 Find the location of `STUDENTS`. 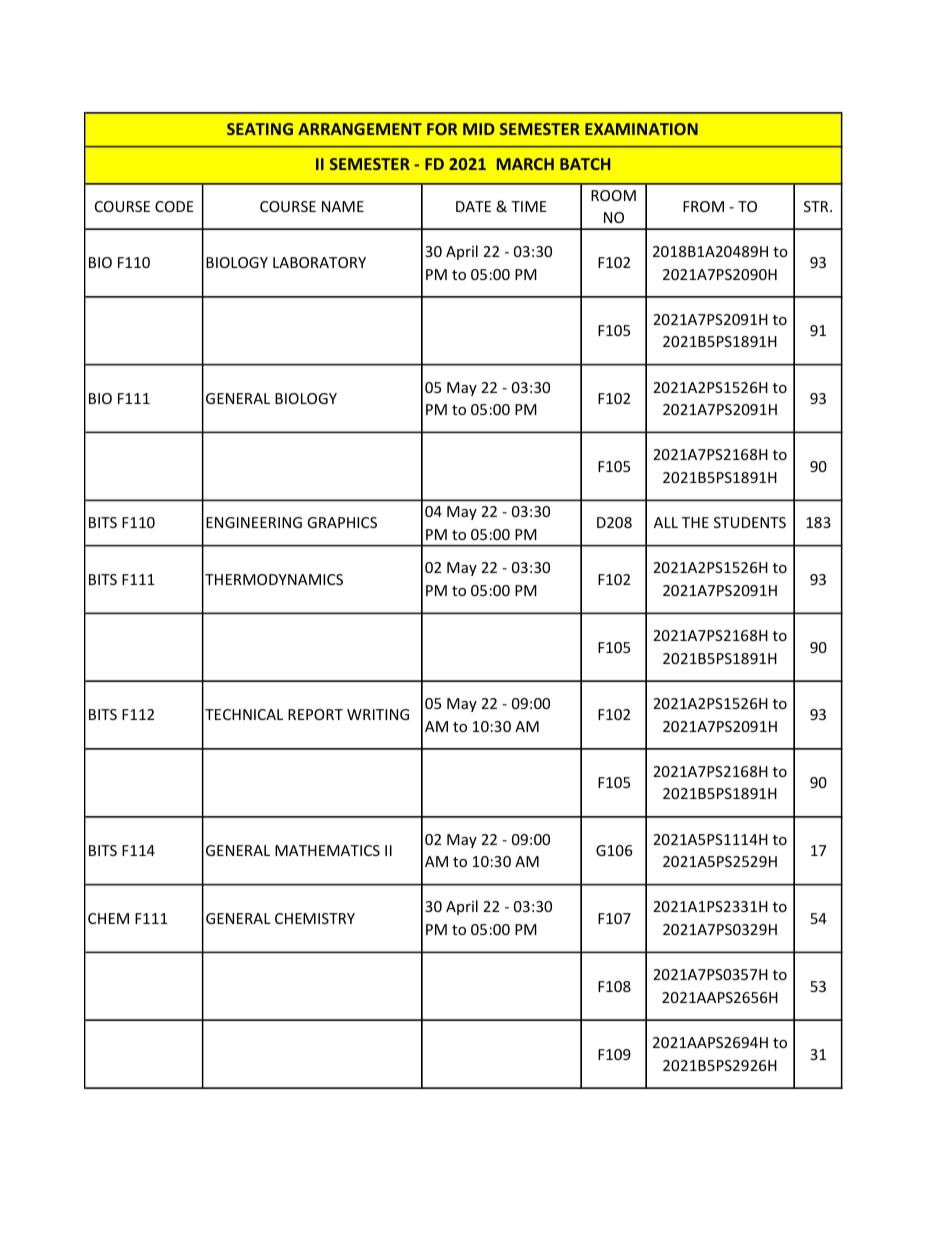

STUDENTS is located at coordinates (750, 522).
